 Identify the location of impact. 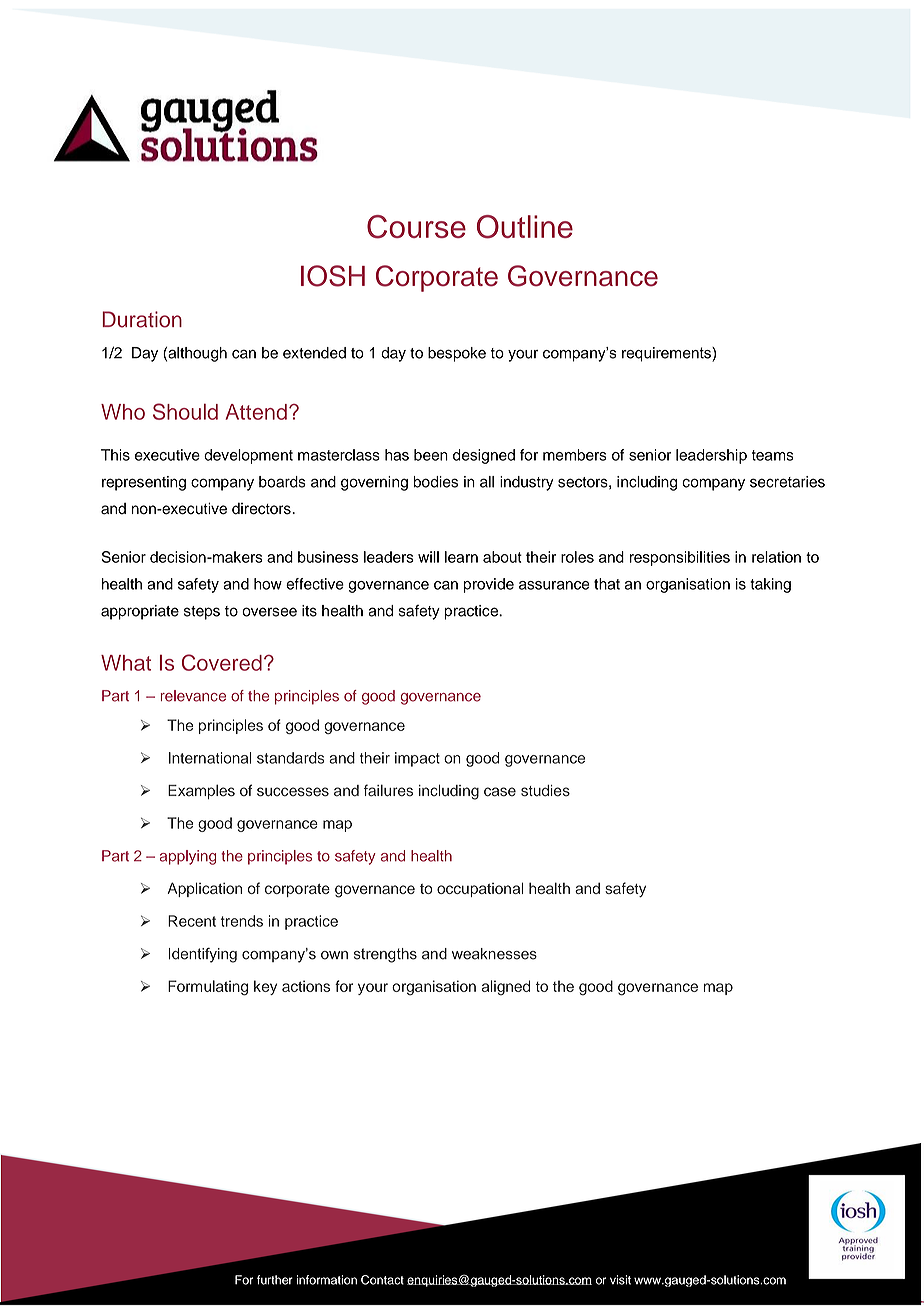
(417, 759).
